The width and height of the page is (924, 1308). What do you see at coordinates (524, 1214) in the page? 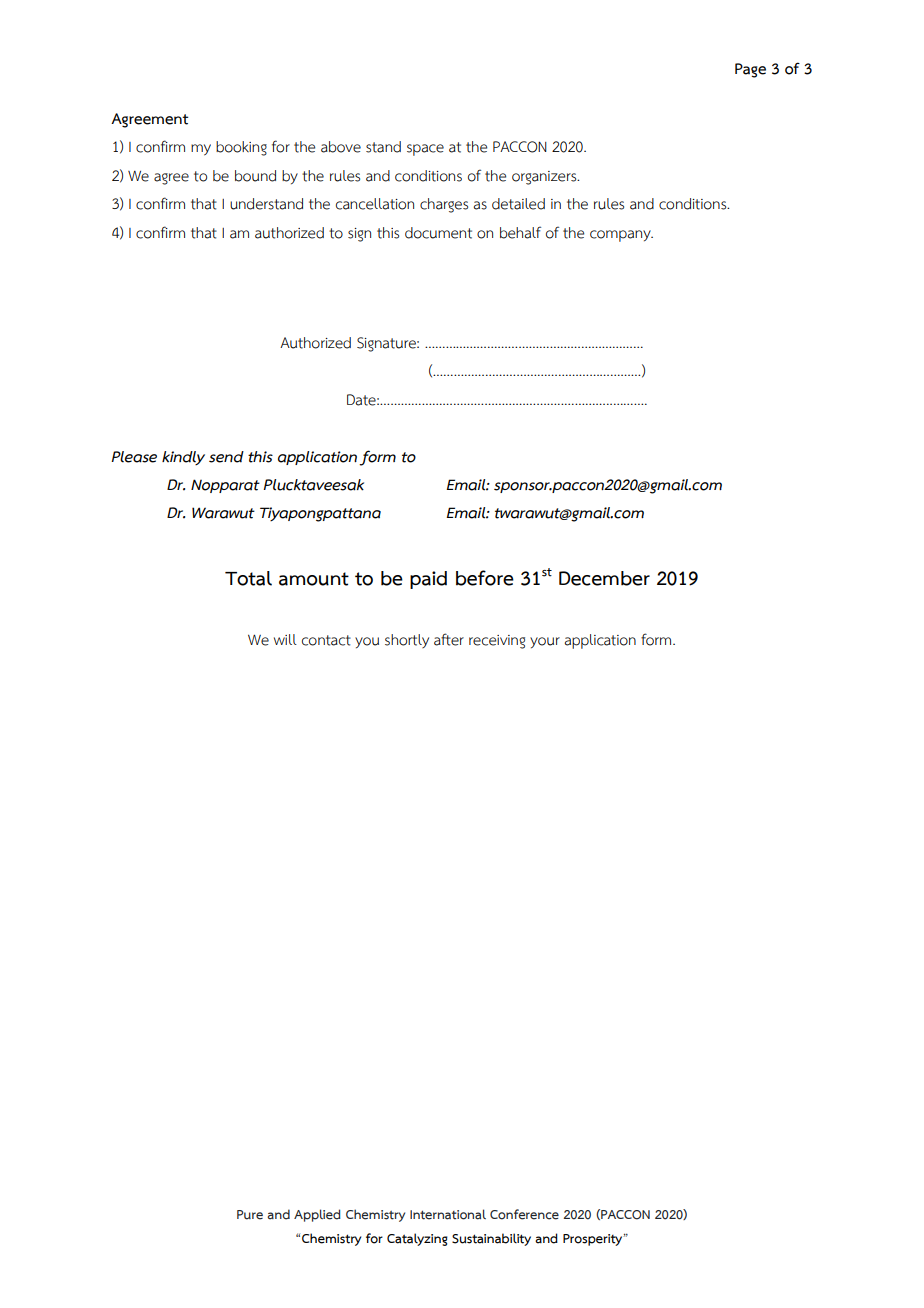
I see `Conference` at bounding box center [524, 1214].
